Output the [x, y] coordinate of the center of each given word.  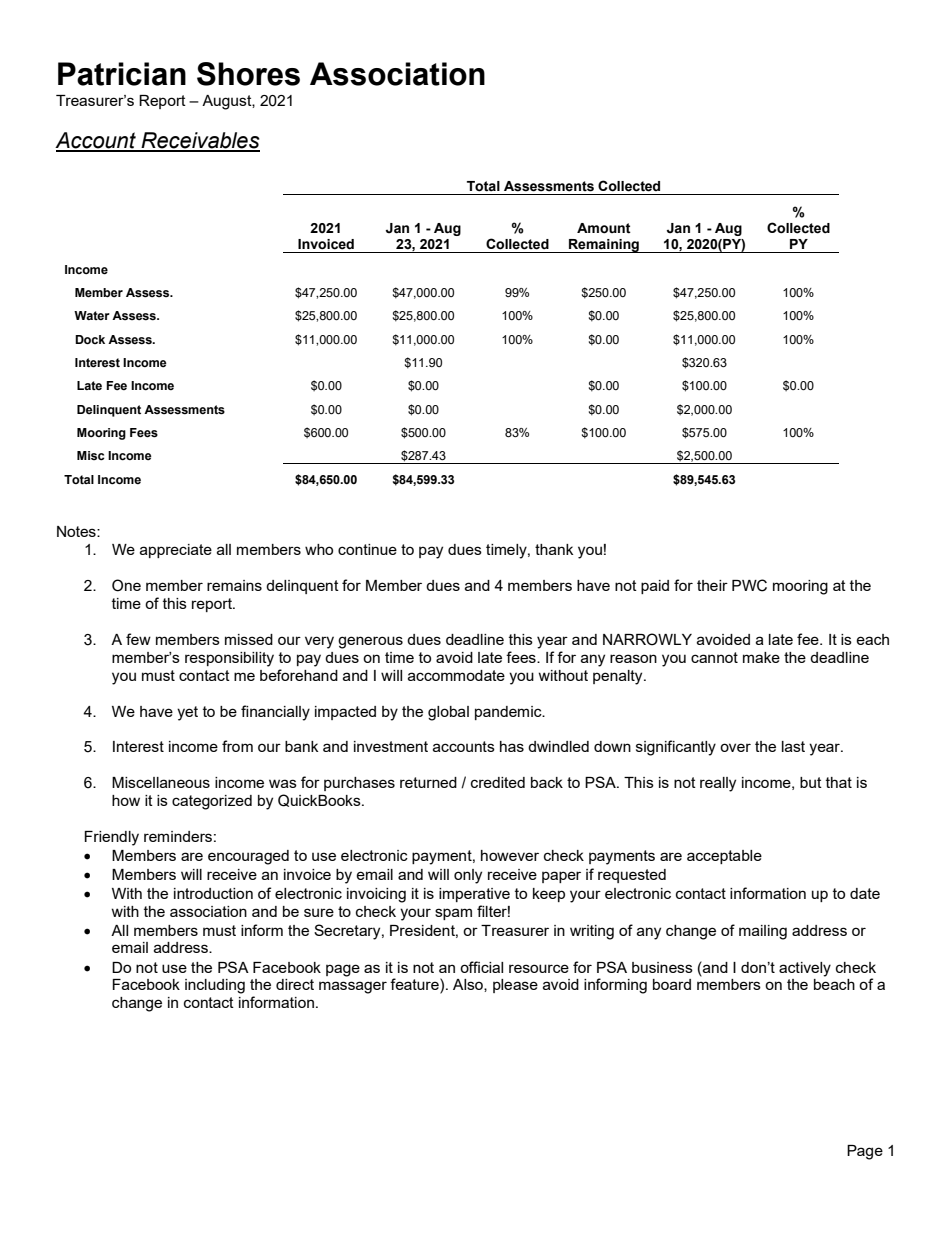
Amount [604, 228]
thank [554, 549]
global [448, 713]
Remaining [604, 246]
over [735, 747]
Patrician [122, 74]
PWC [749, 585]
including [215, 986]
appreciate [176, 551]
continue [367, 549]
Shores [248, 74]
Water [92, 315]
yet [187, 713]
